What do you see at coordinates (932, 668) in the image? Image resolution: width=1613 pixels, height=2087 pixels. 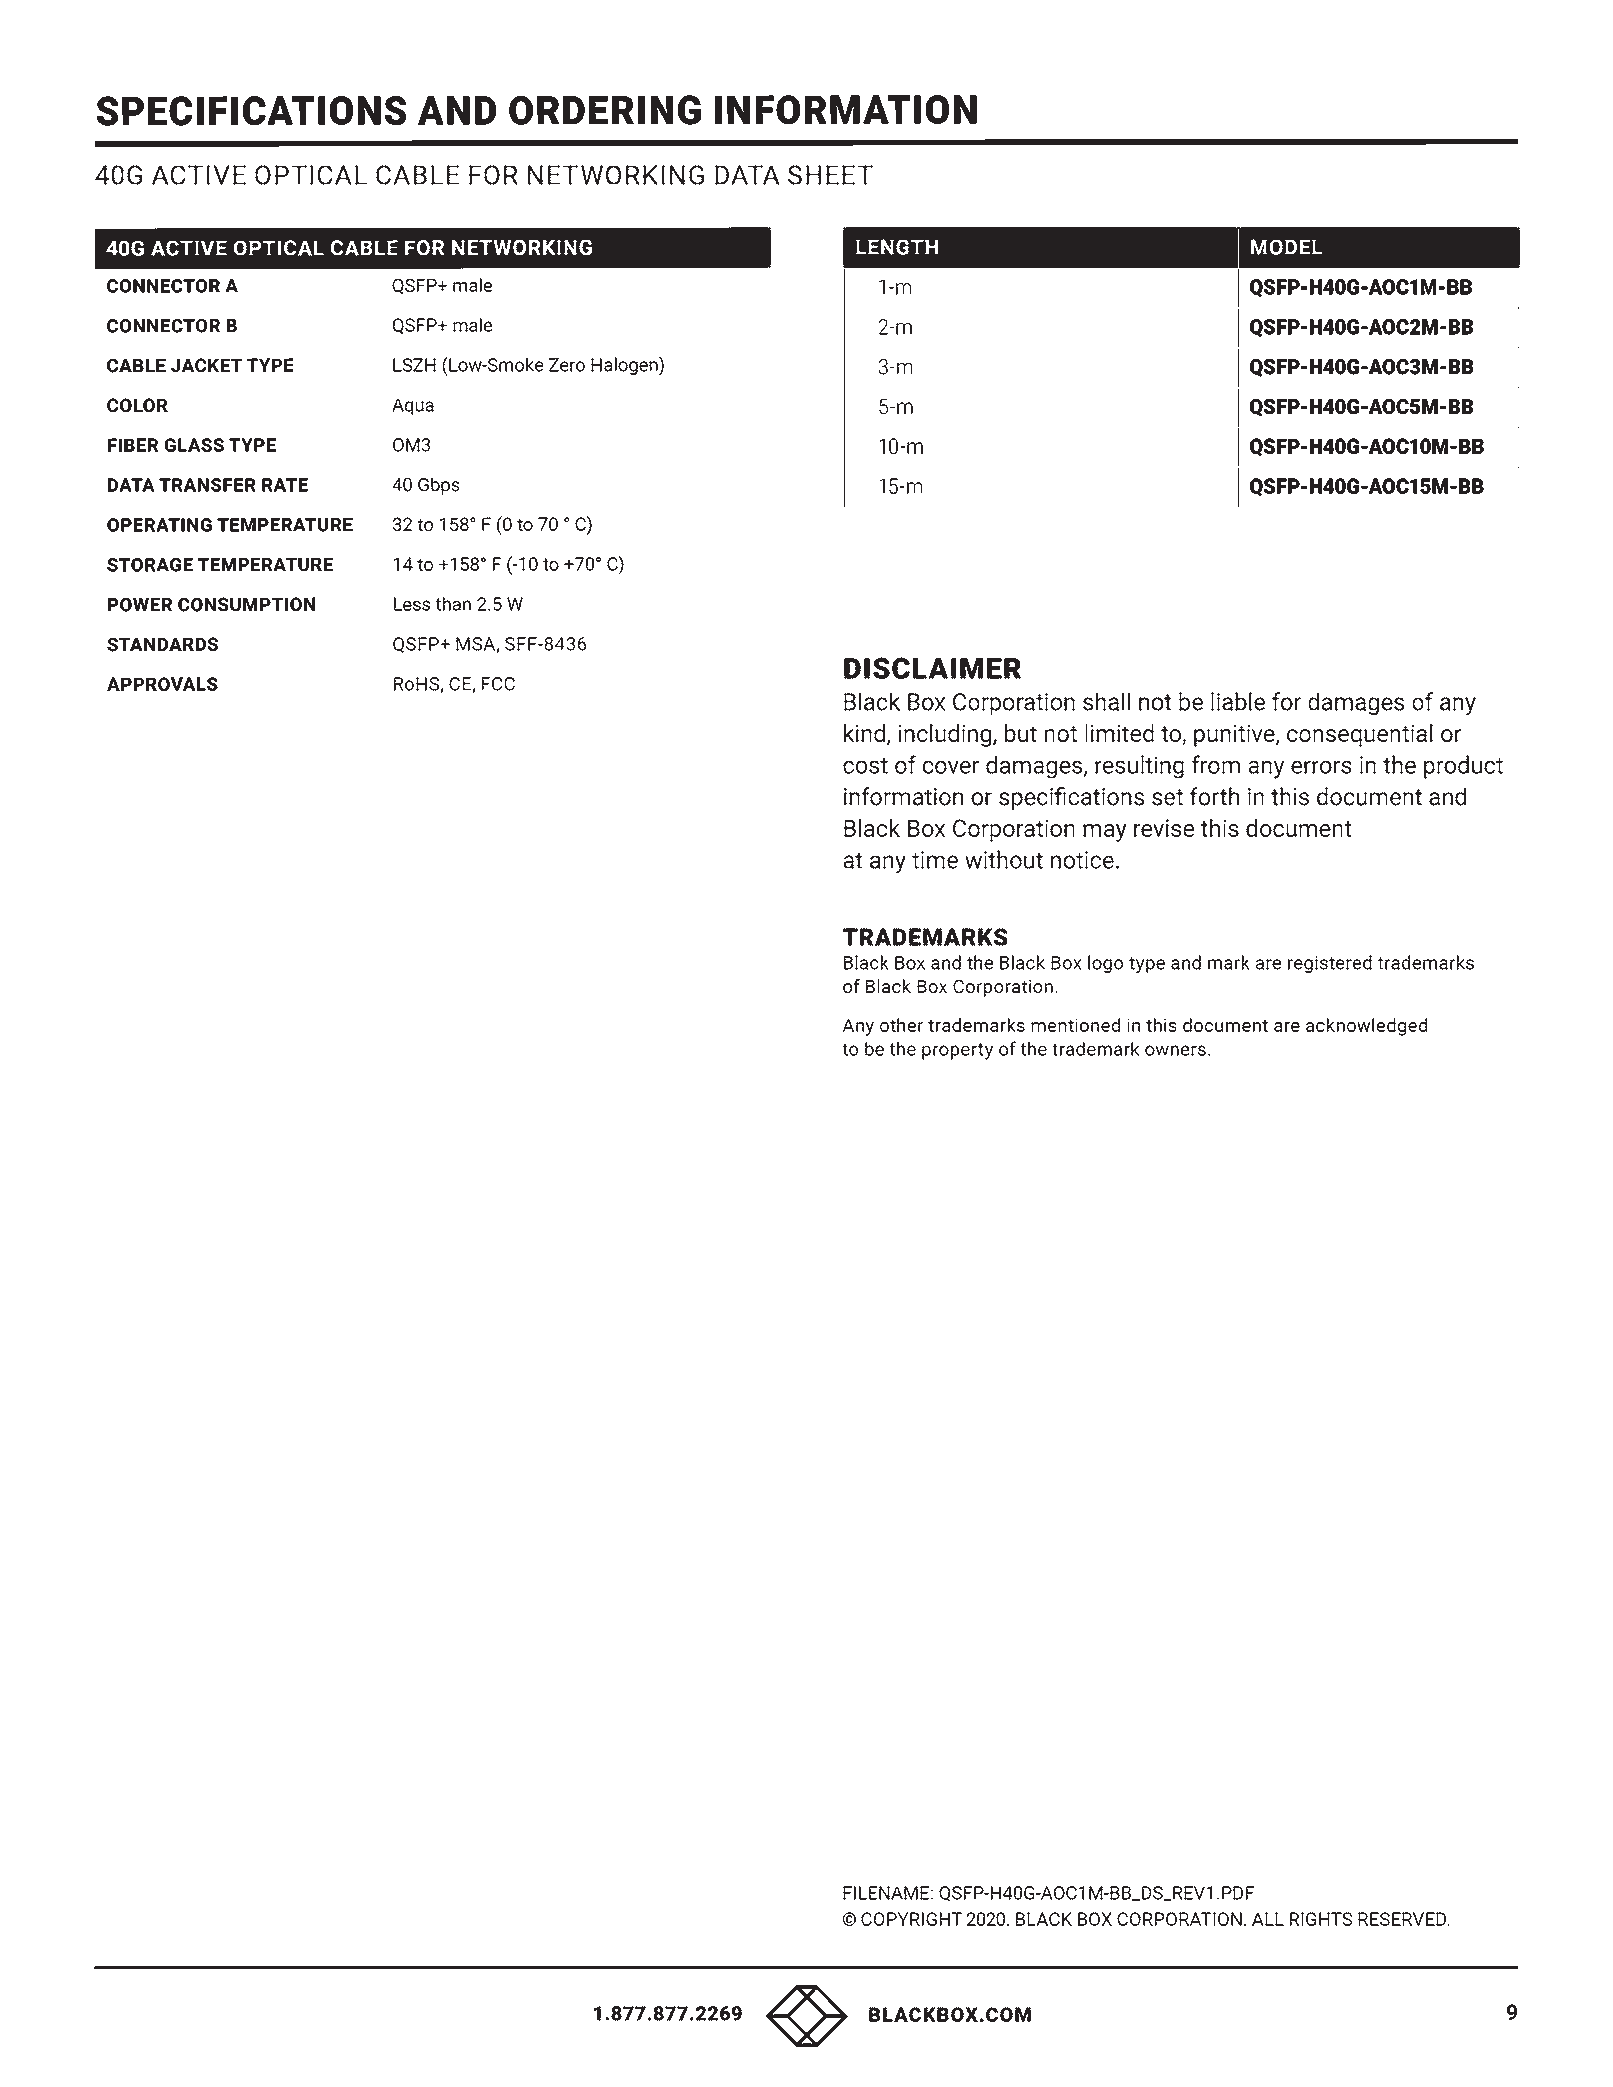 I see `DISCLAIMER` at bounding box center [932, 668].
